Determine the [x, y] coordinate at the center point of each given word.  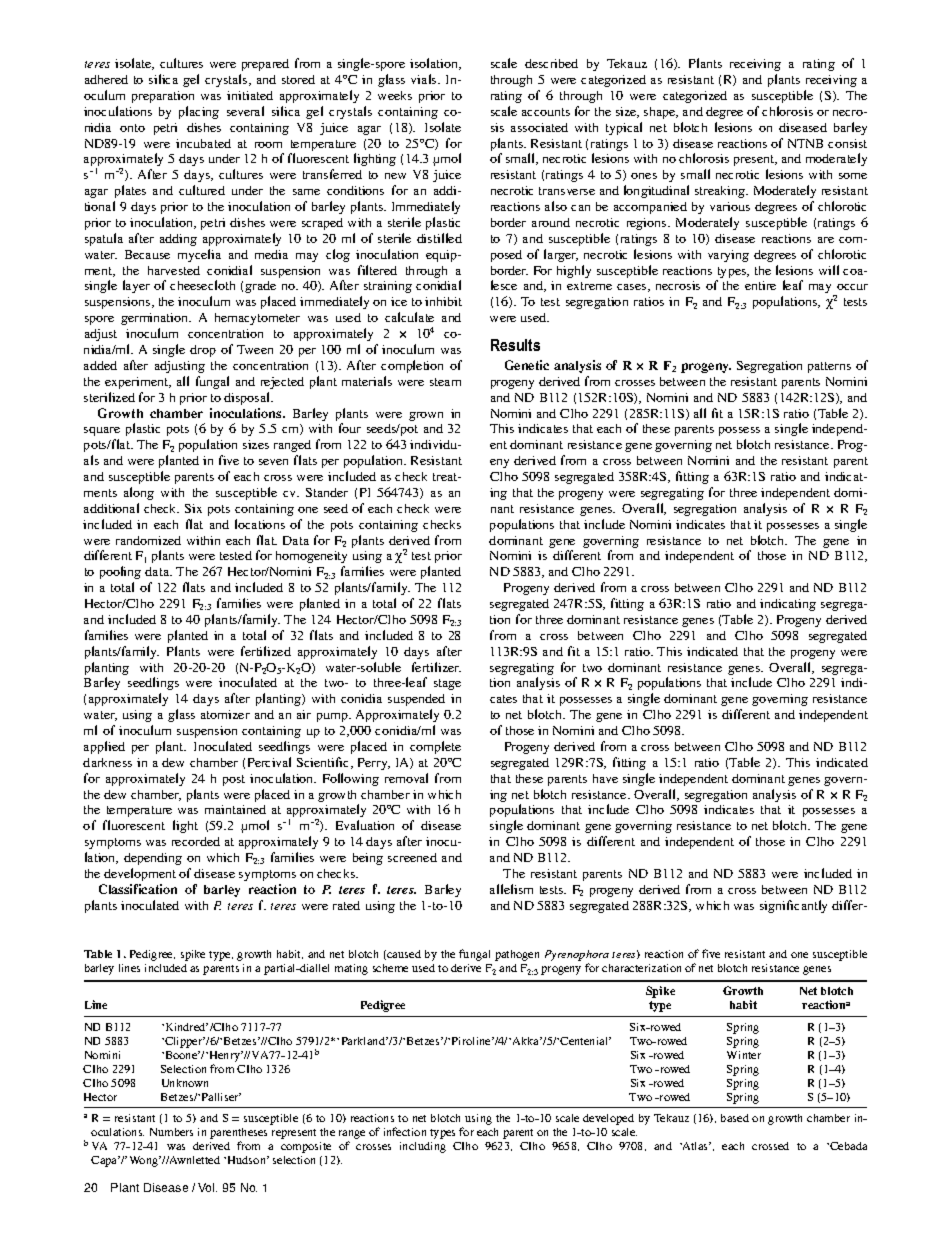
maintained [235, 809]
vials [425, 79]
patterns [829, 367]
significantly [793, 906]
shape [661, 113]
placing [199, 112]
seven [273, 462]
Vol [207, 1187]
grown [426, 416]
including [423, 1147]
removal [406, 778]
